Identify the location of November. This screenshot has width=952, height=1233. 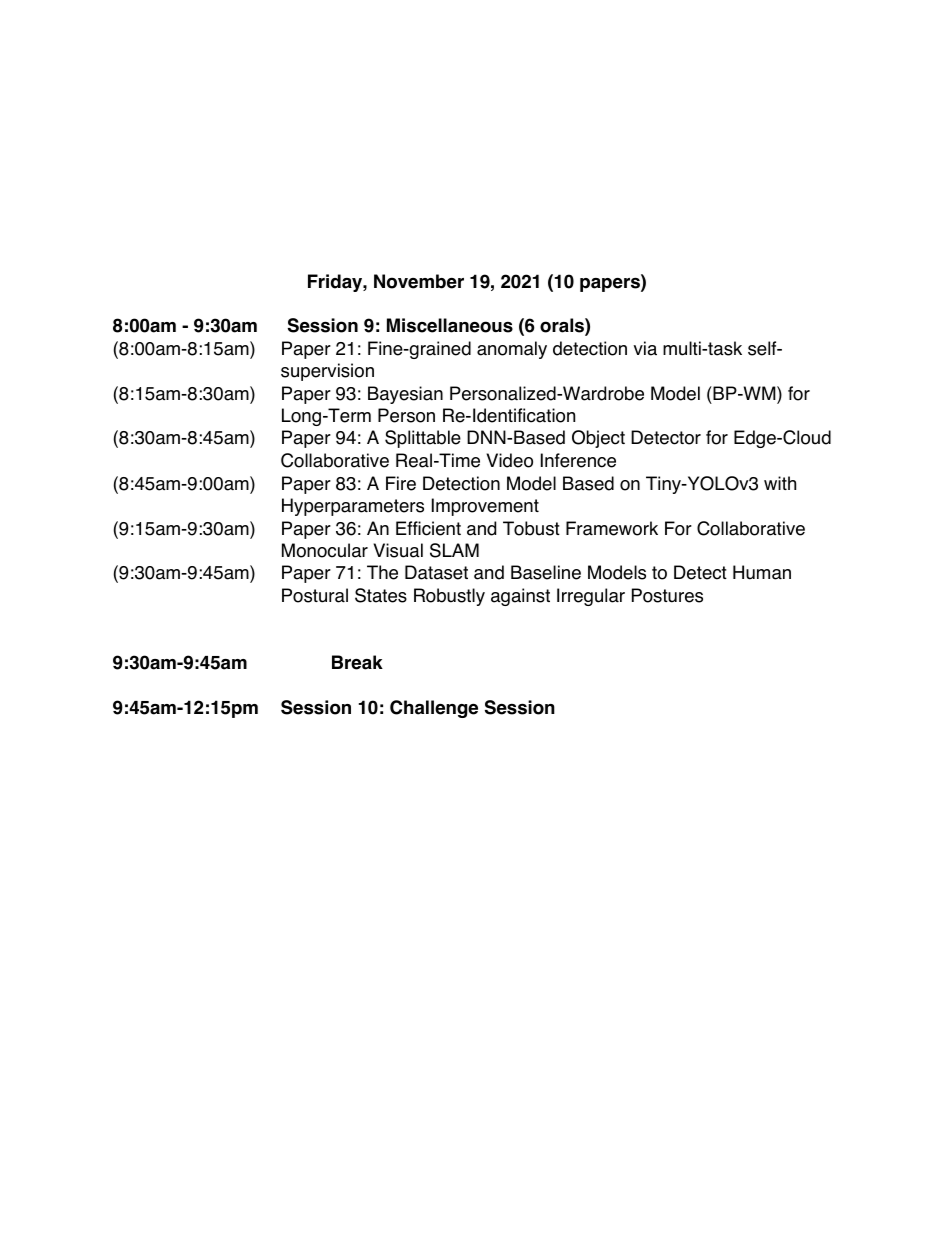
(419, 281).
